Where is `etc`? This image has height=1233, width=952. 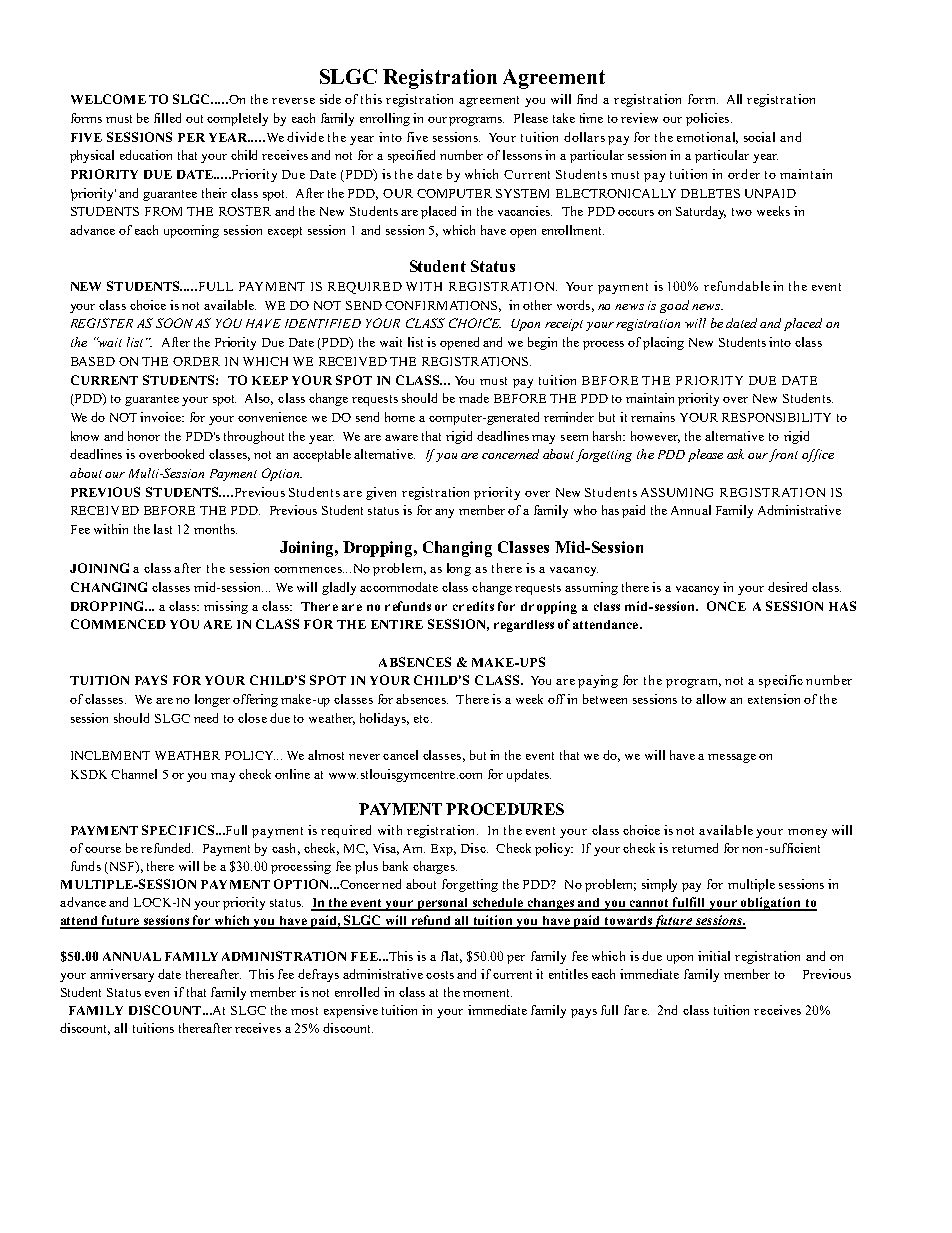 etc is located at coordinates (423, 719).
